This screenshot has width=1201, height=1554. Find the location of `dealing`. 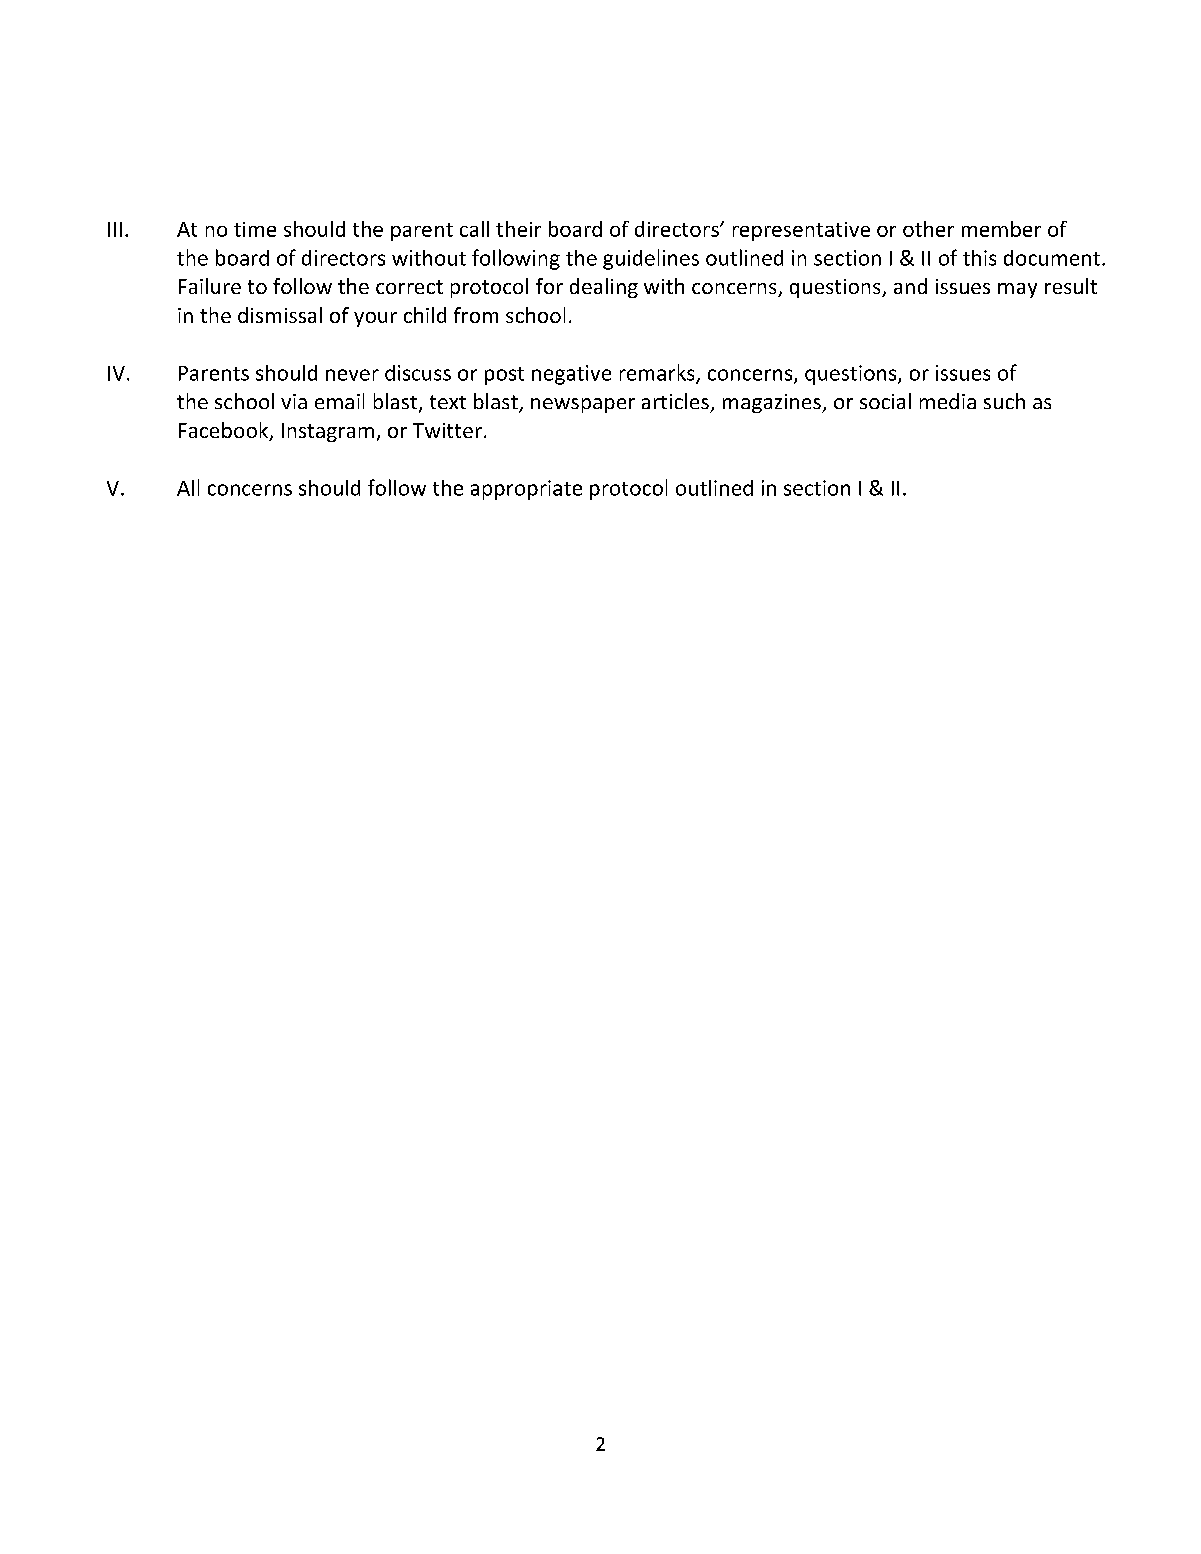

dealing is located at coordinates (604, 288).
